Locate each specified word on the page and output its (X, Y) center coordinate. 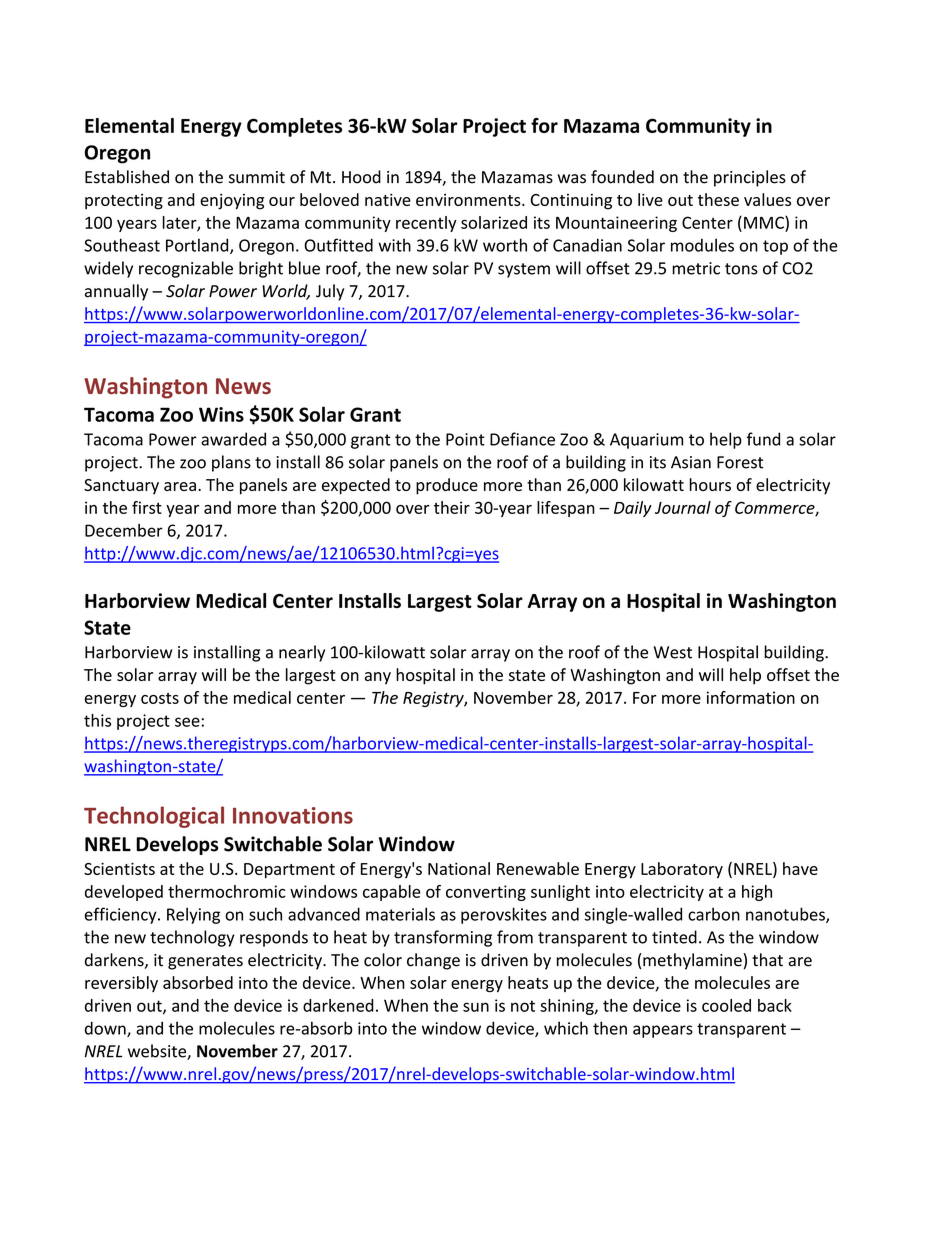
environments (469, 200)
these (718, 199)
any (378, 678)
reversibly (121, 984)
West (673, 652)
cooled (726, 1005)
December (124, 530)
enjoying (232, 201)
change (433, 961)
